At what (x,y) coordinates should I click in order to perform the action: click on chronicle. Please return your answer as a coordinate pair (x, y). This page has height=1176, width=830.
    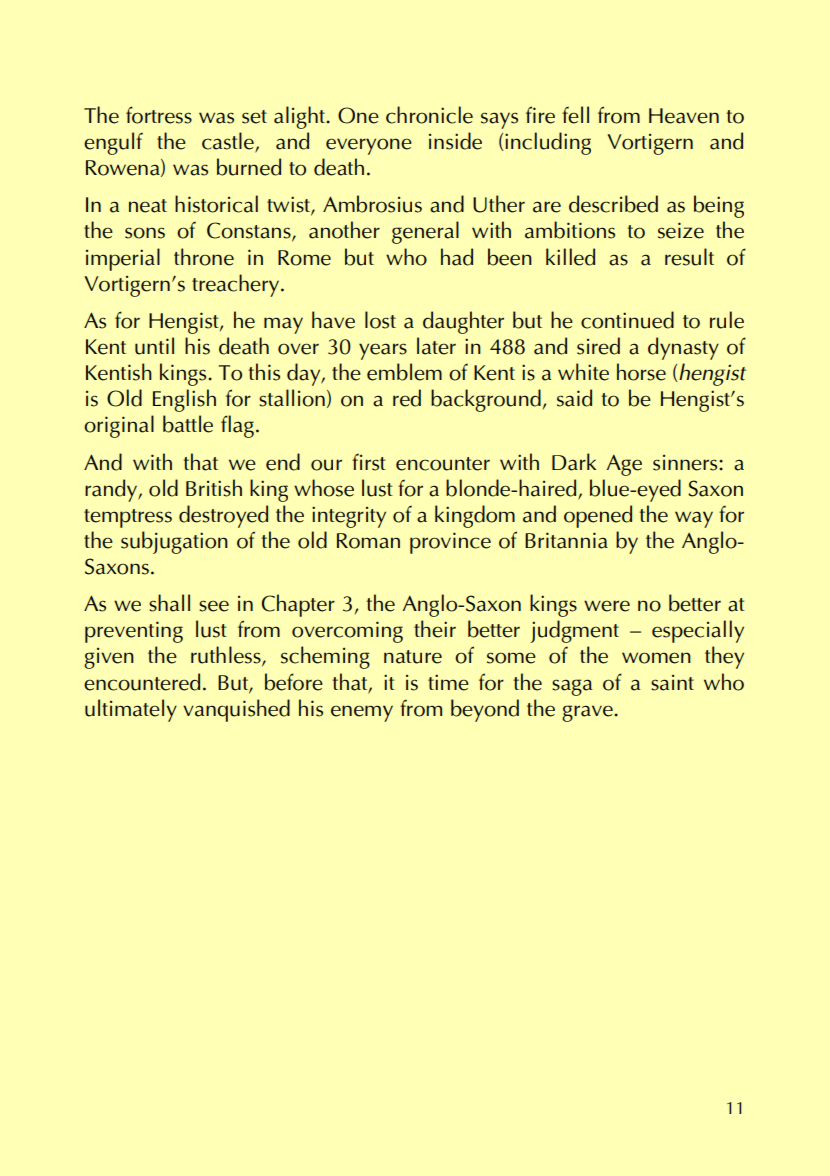
    Looking at the image, I should click on (429, 115).
